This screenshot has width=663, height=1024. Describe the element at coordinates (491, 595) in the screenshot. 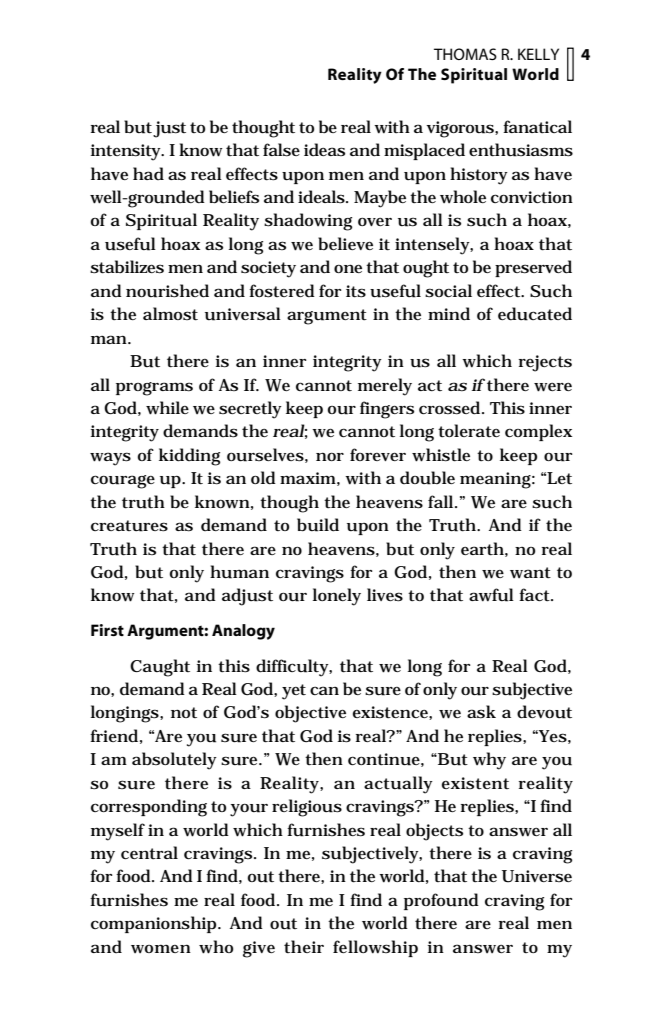

I see `awful` at that location.
